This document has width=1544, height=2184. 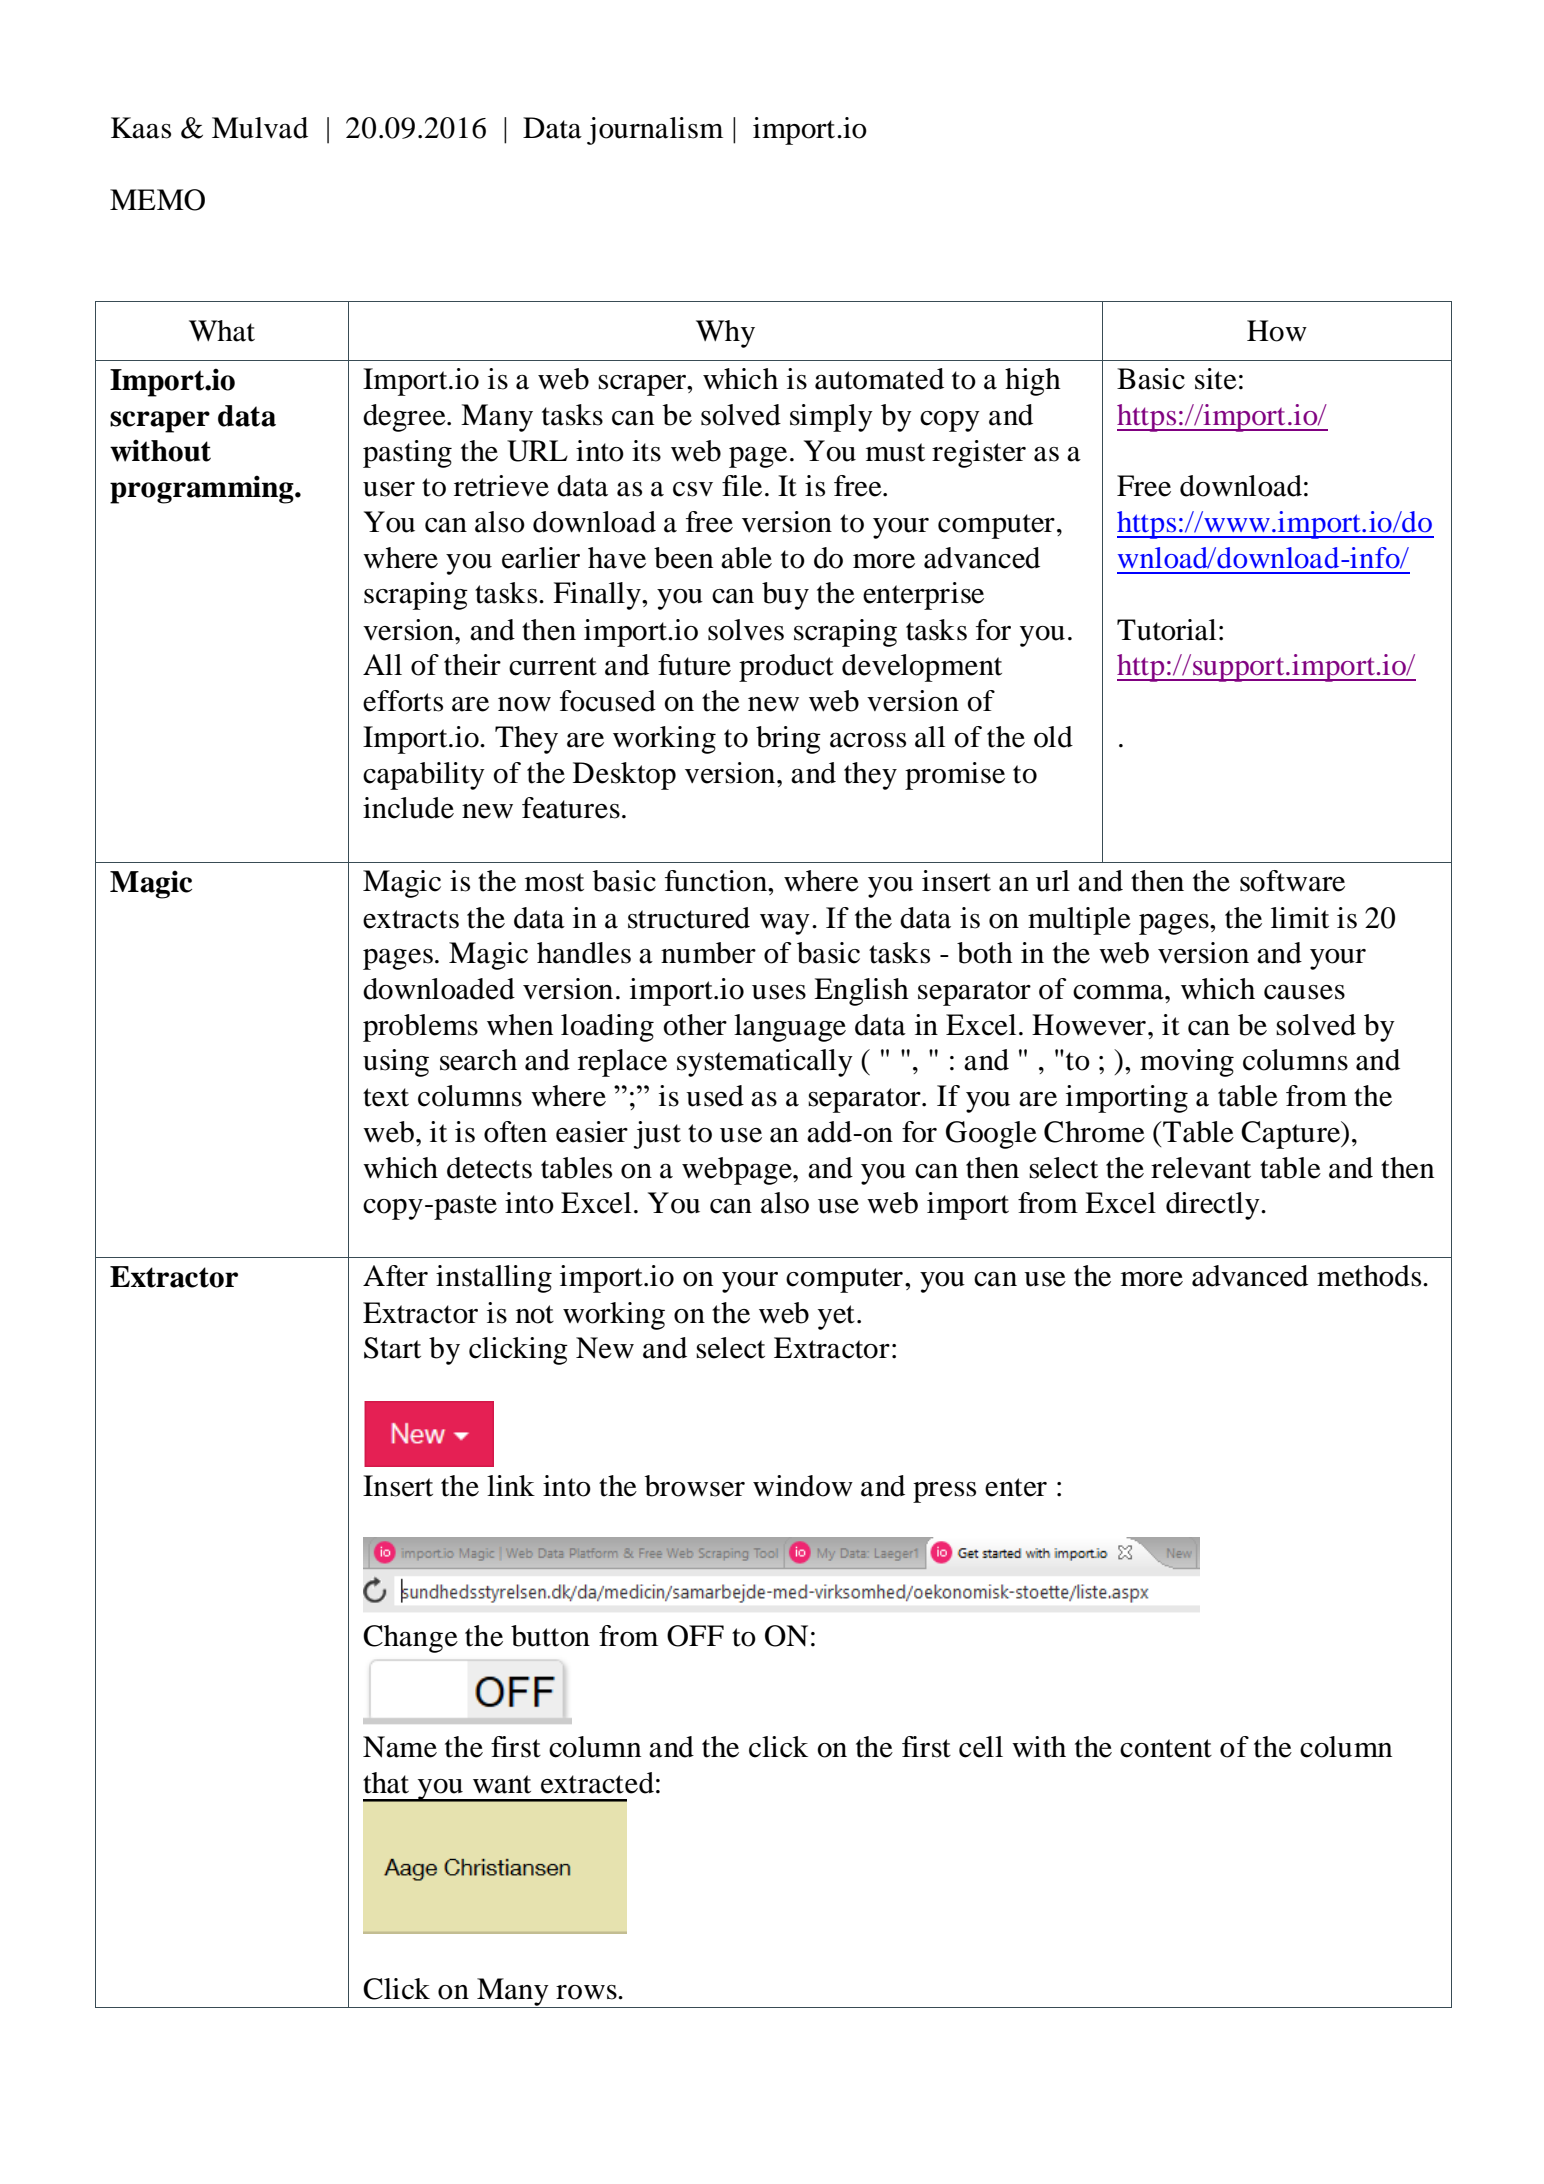 What do you see at coordinates (695, 1636) in the document?
I see `OFF` at bounding box center [695, 1636].
